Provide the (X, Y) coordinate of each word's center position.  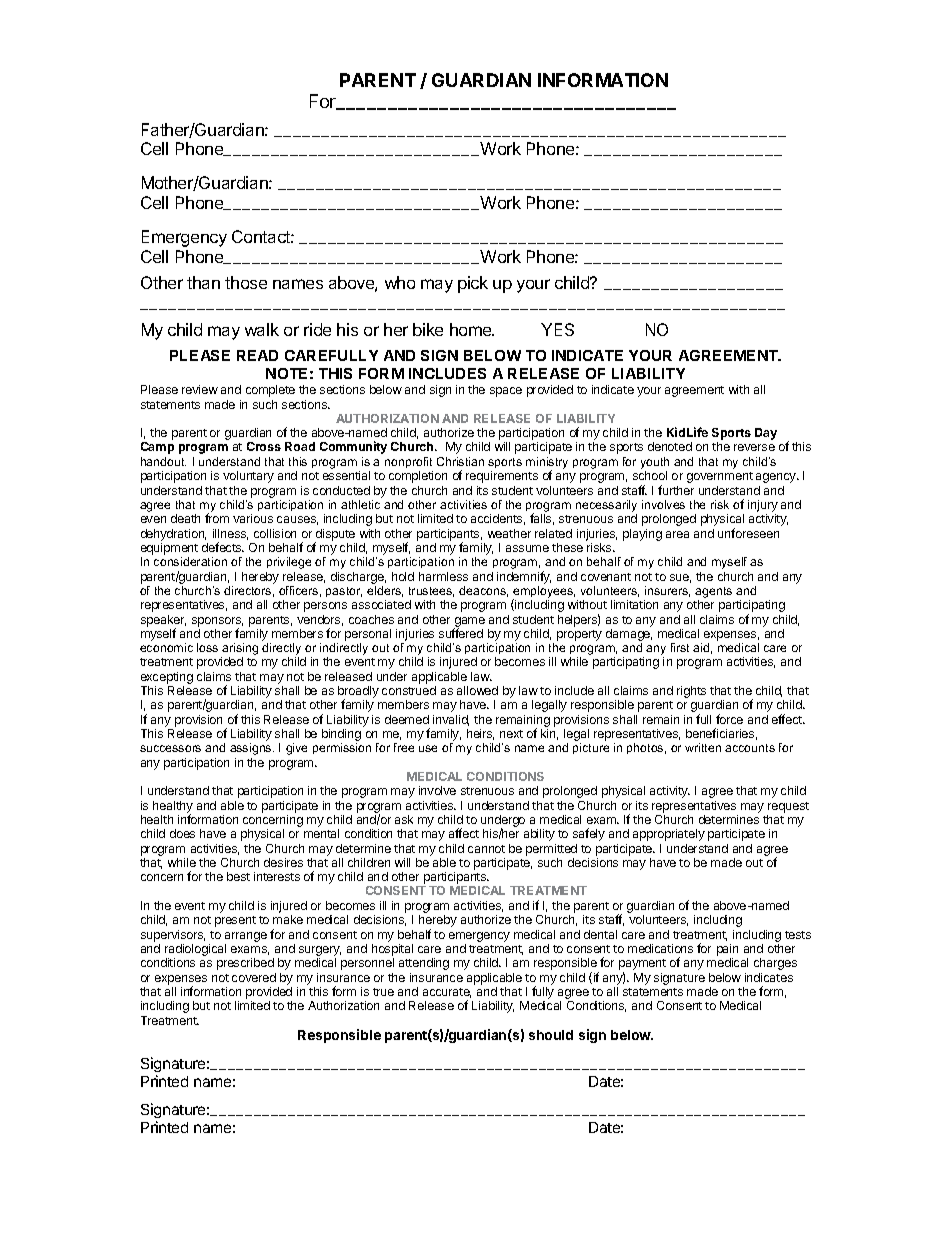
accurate (447, 993)
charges (775, 964)
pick (473, 284)
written (703, 747)
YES (557, 329)
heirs (480, 734)
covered (254, 977)
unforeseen (748, 533)
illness (230, 534)
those (246, 282)
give (296, 749)
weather (509, 533)
